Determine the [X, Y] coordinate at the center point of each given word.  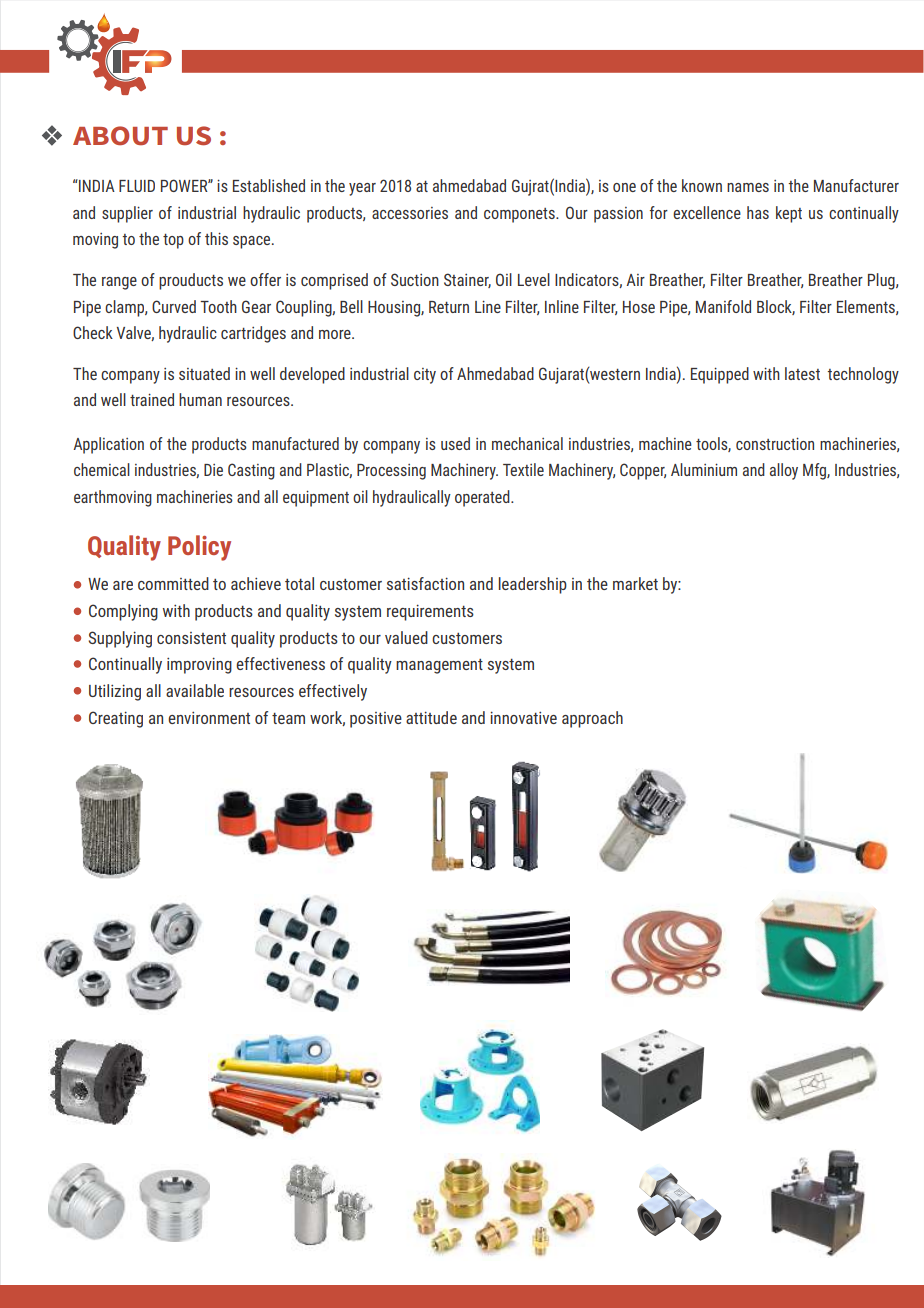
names [748, 187]
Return [449, 307]
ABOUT [120, 136]
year [362, 189]
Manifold [723, 306]
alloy [784, 471]
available [195, 690]
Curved [174, 306]
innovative [523, 717]
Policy [199, 548]
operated [483, 498]
